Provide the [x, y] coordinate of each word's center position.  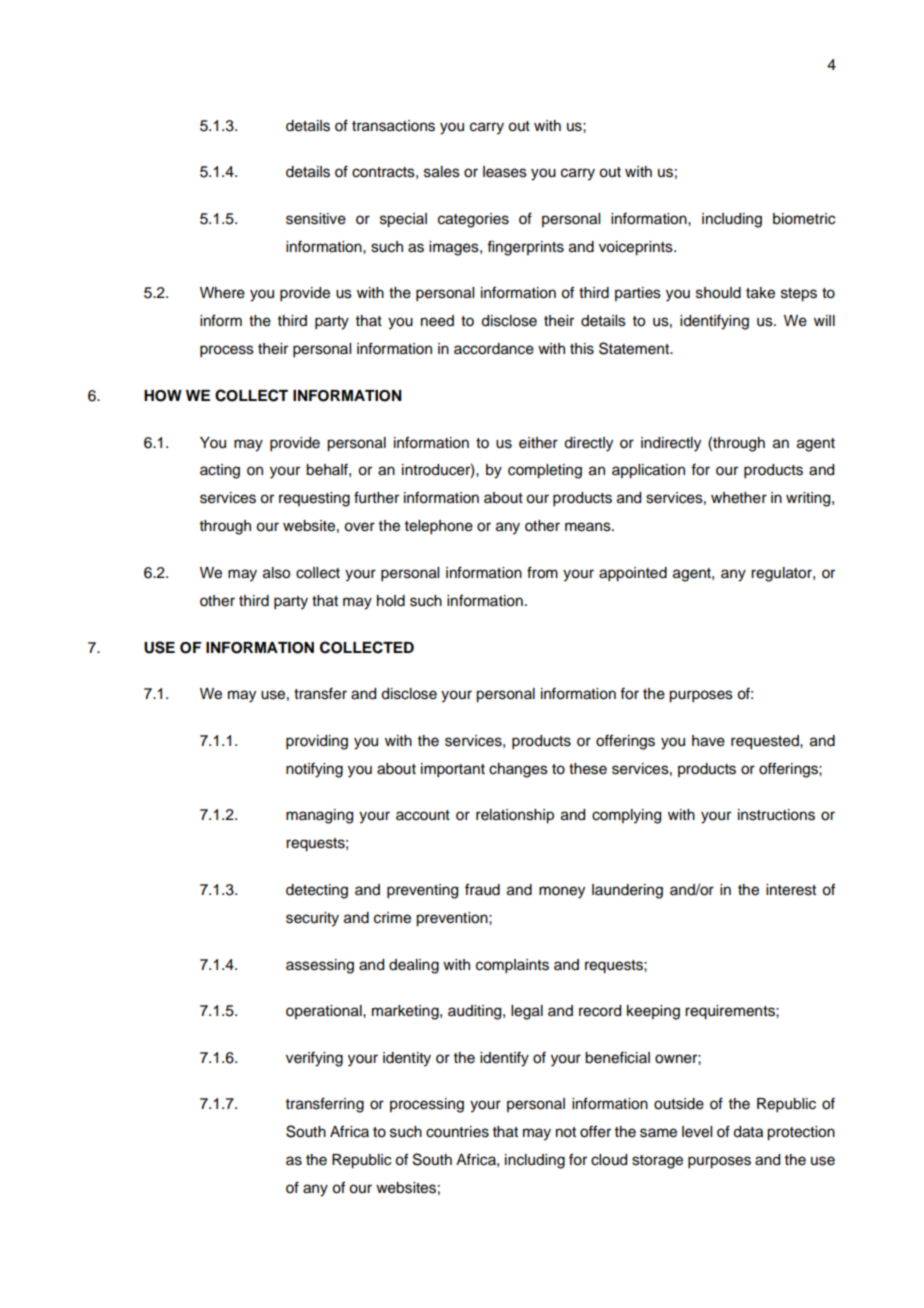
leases [505, 172]
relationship [515, 816]
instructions [776, 815]
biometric [804, 219]
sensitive [316, 219]
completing [545, 471]
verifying [314, 1059]
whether [739, 498]
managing [319, 816]
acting [220, 471]
